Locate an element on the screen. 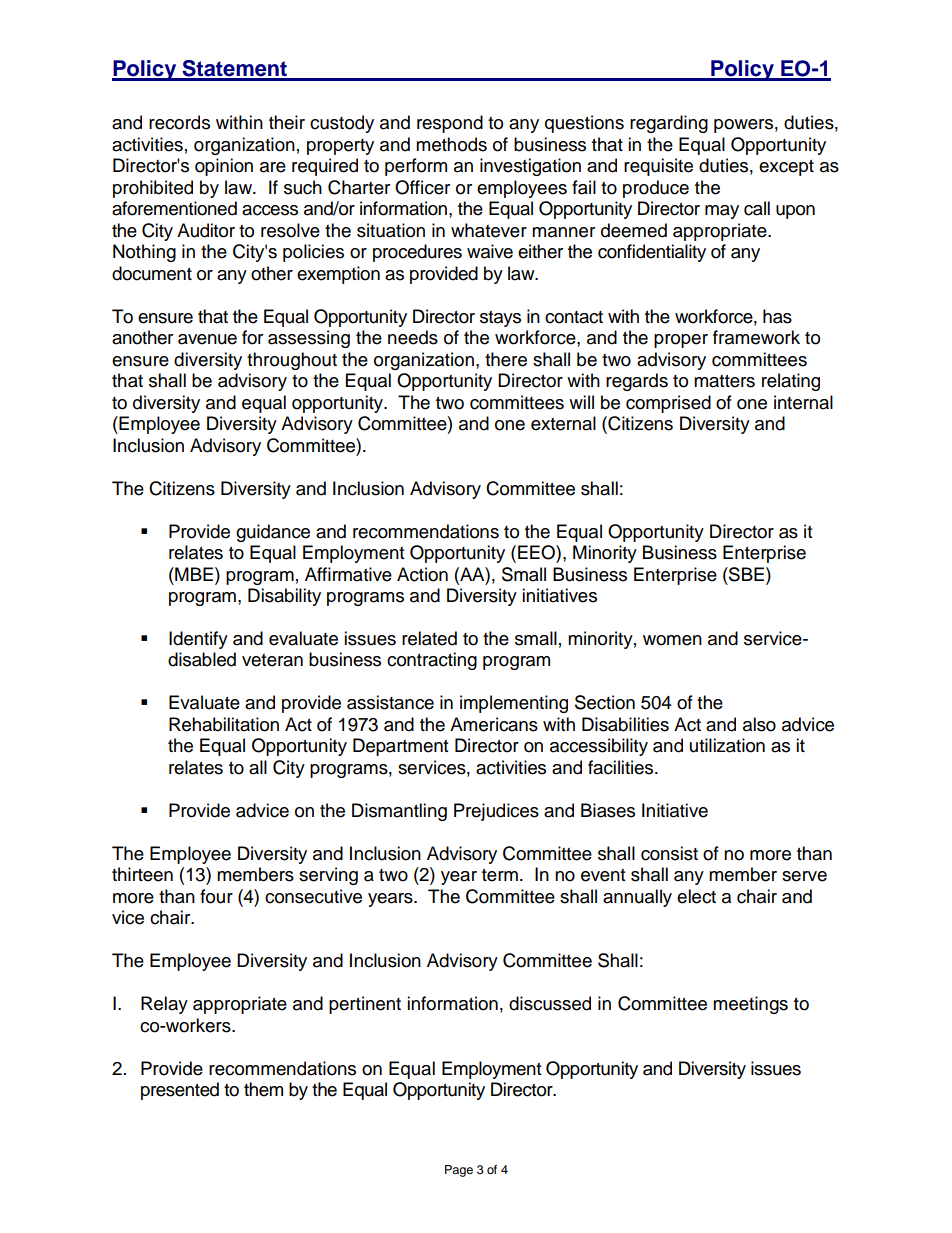 The height and width of the screenshot is (1233, 952). guidance is located at coordinates (273, 533).
